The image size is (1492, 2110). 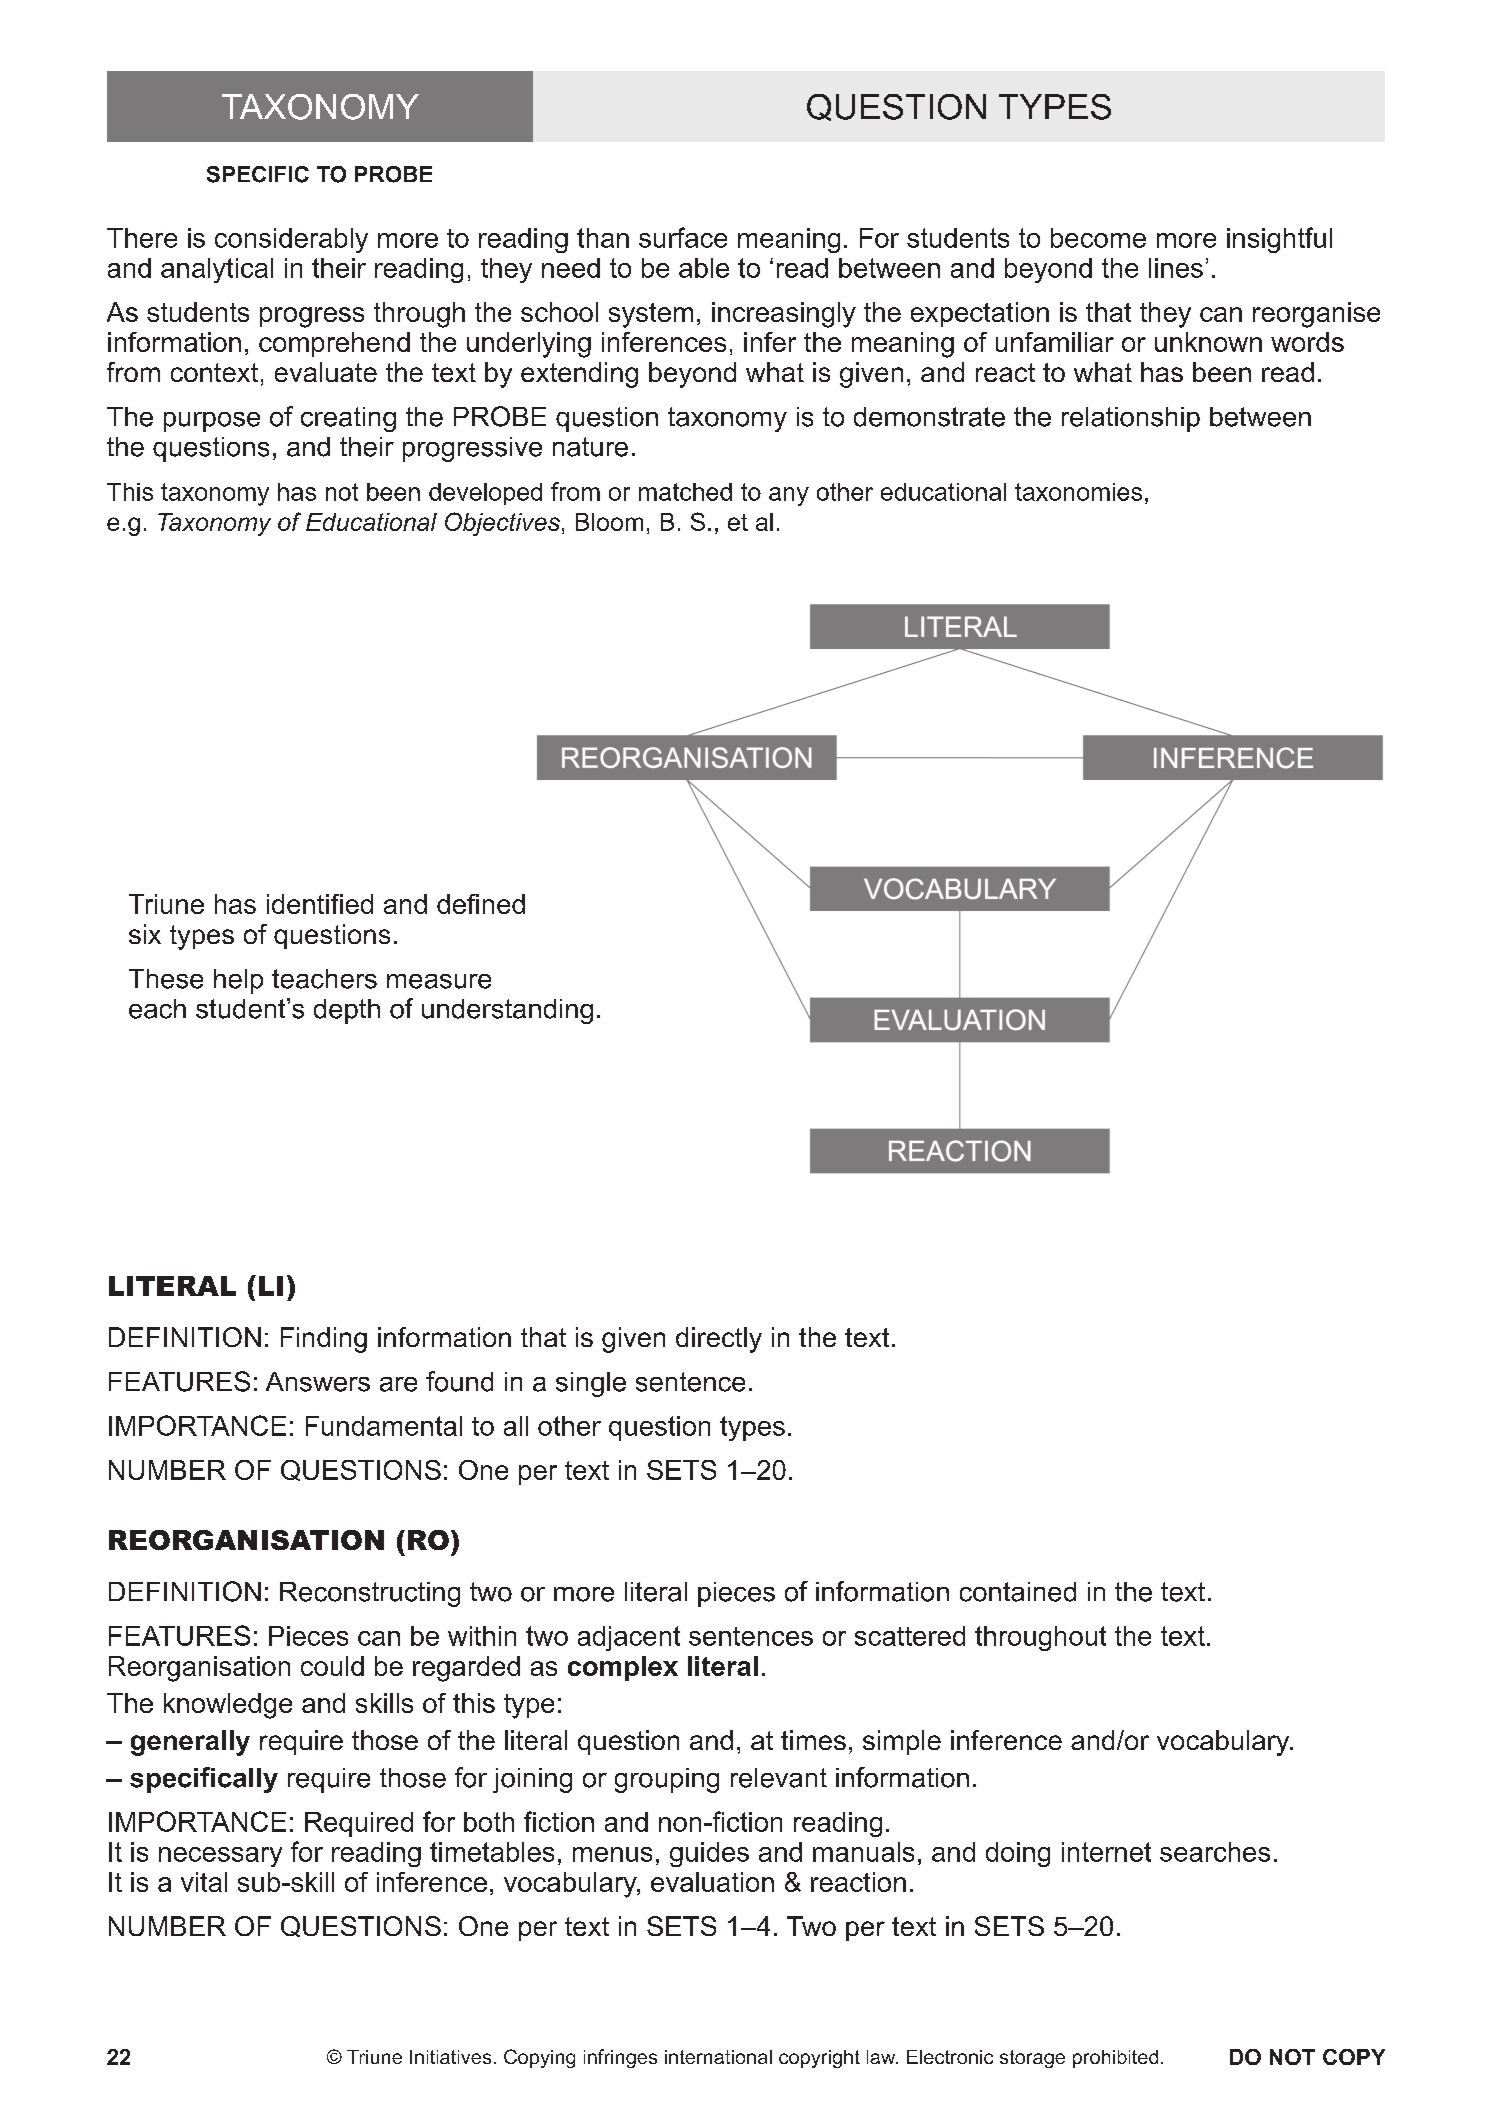 I want to click on defined, so click(x=481, y=904).
